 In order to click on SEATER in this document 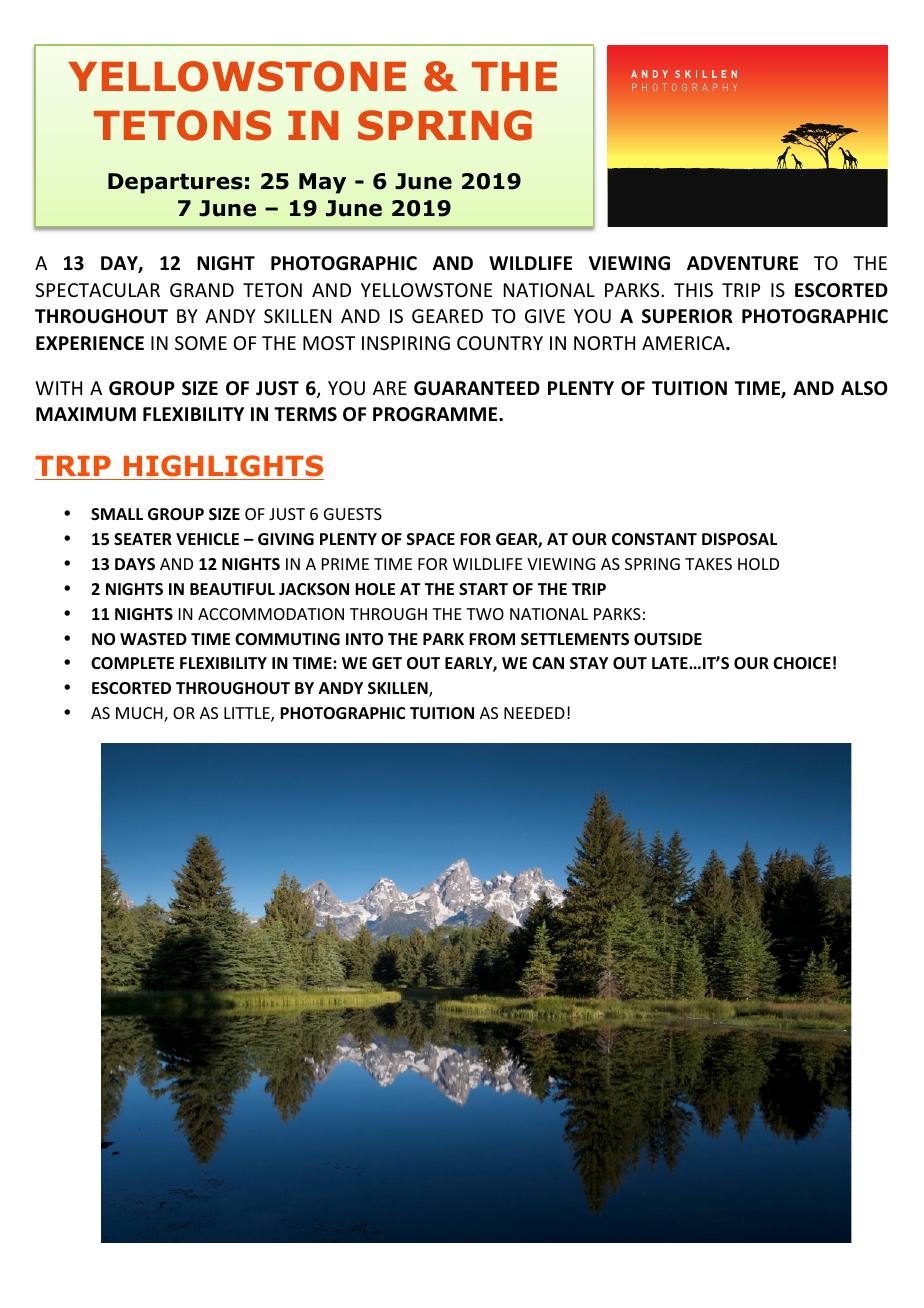, I will do `click(143, 539)`.
